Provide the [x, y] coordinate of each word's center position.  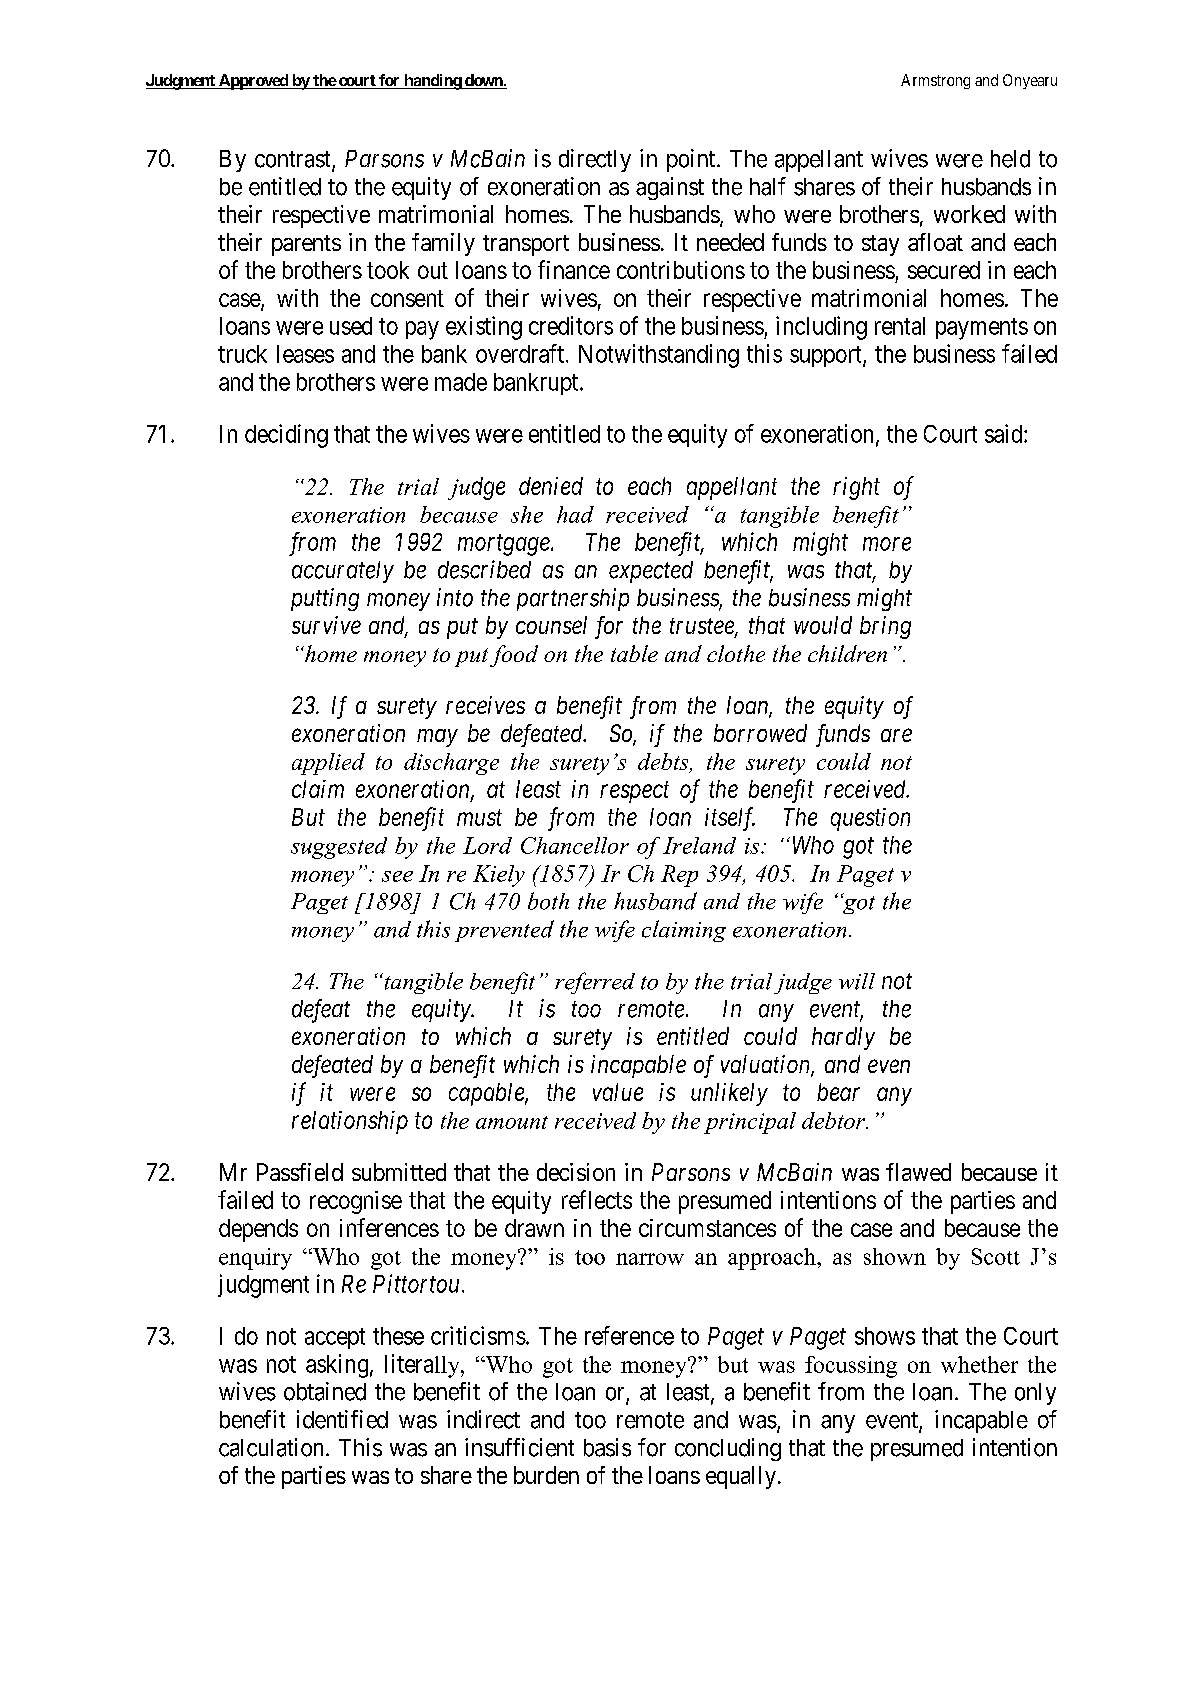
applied [328, 764]
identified [342, 1419]
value [618, 1092]
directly [595, 160]
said [1005, 433]
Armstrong [935, 81]
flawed [918, 1172]
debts [664, 763]
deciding [286, 436]
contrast [294, 160]
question [870, 819]
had [575, 514]
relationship [350, 1122]
